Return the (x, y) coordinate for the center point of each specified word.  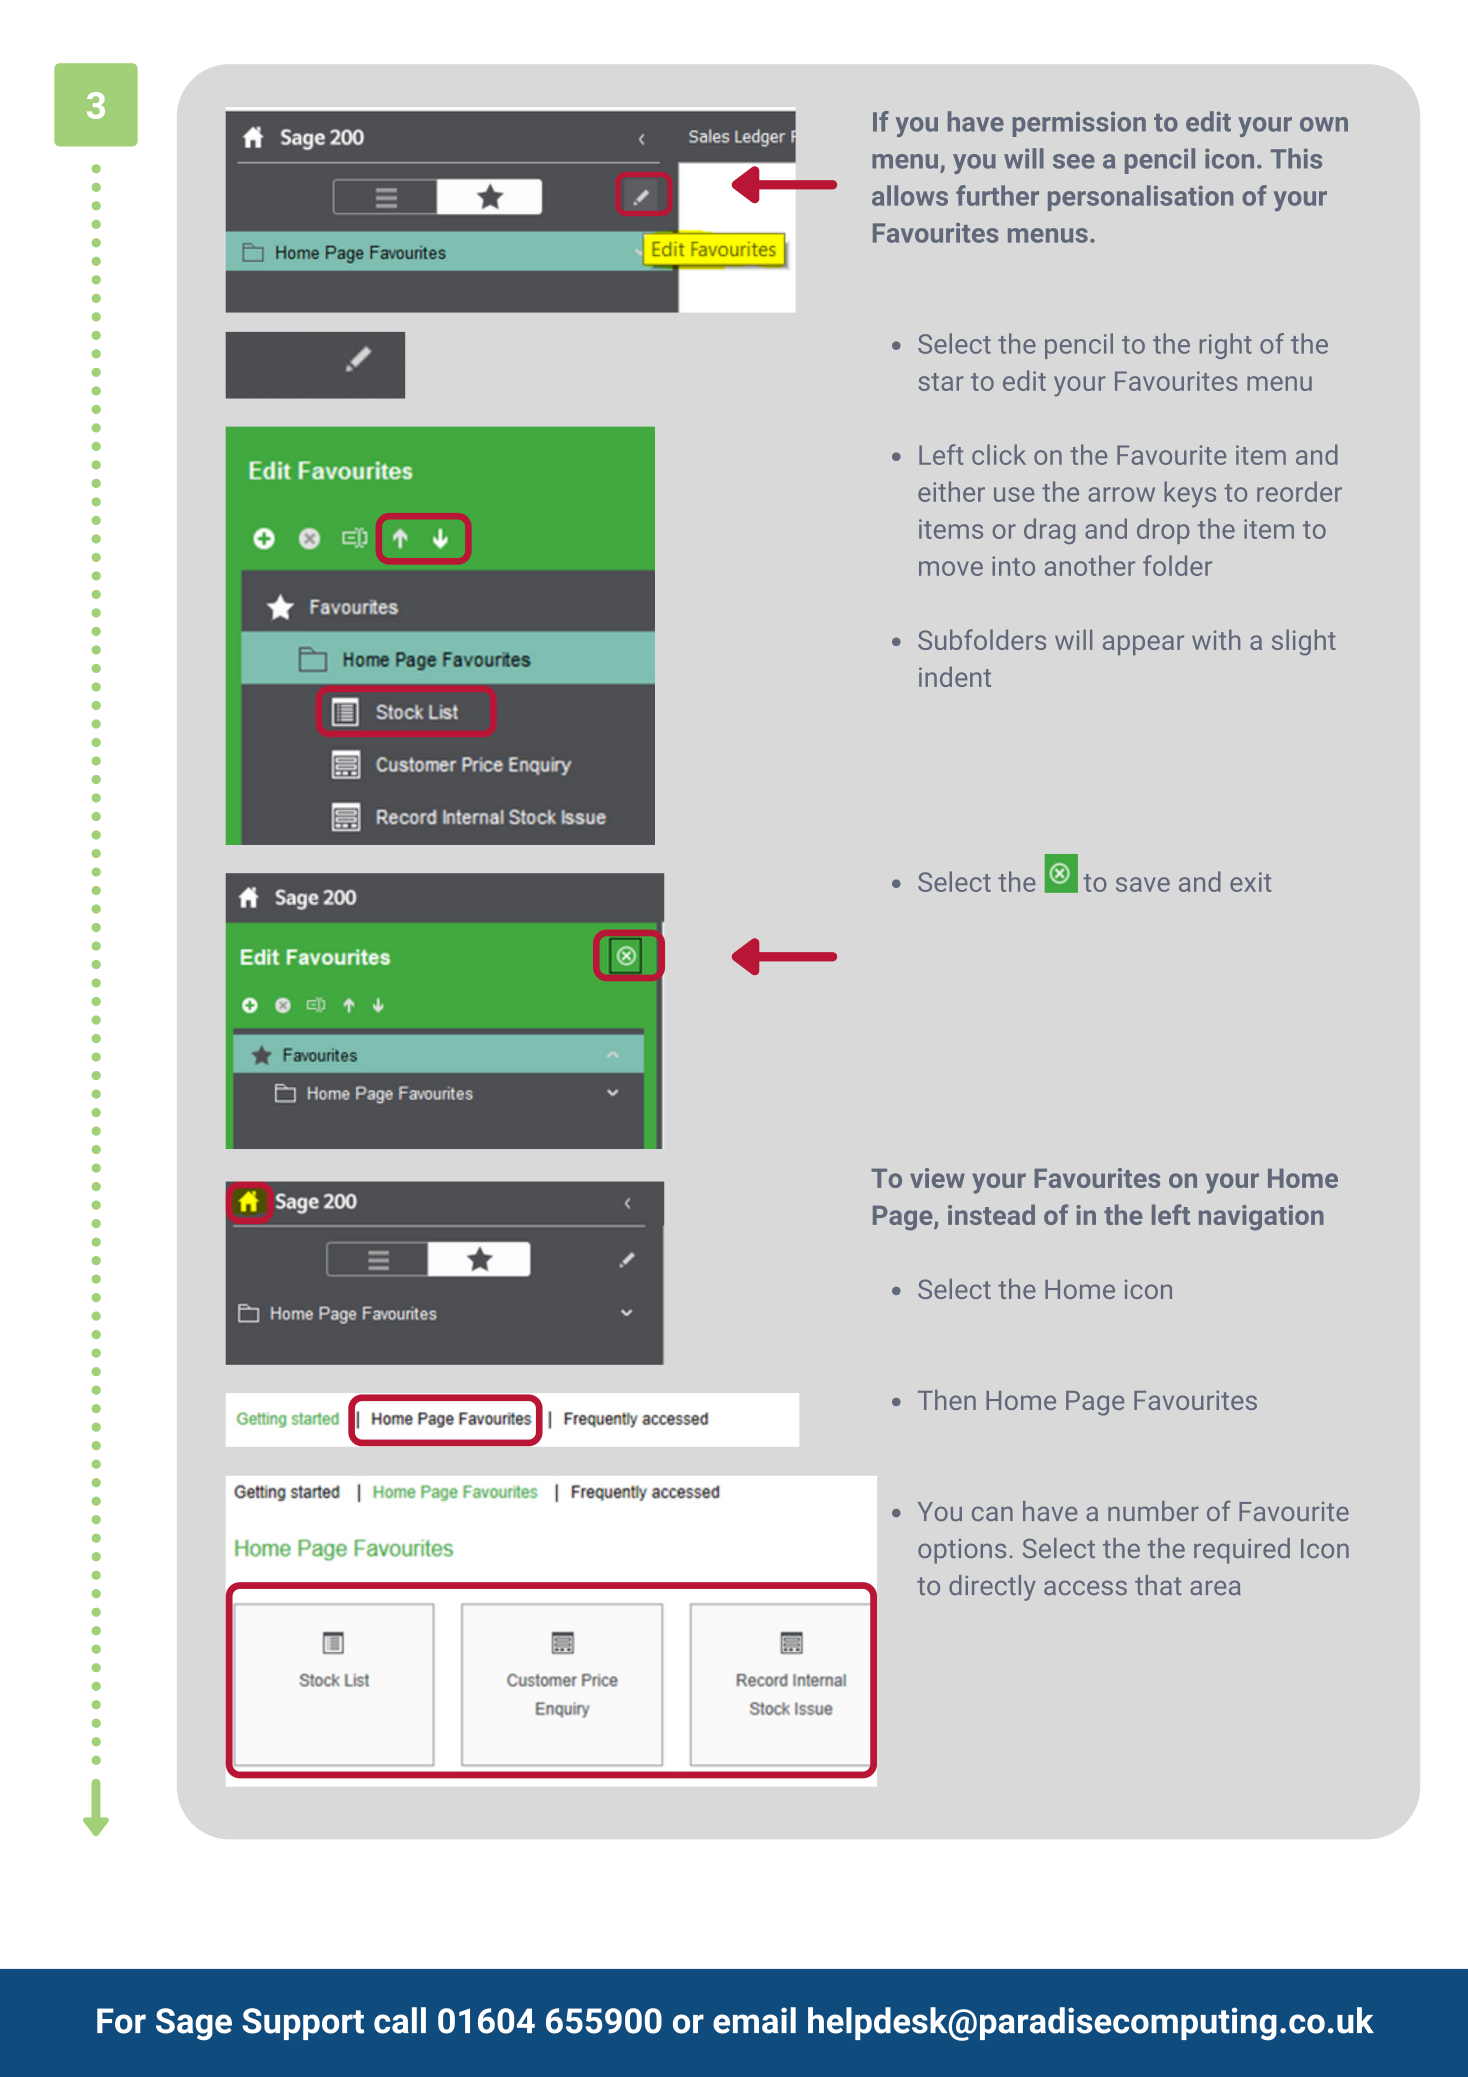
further (997, 195)
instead (991, 1214)
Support (303, 2024)
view (937, 1178)
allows (910, 195)
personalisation (1140, 198)
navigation (1261, 1218)
